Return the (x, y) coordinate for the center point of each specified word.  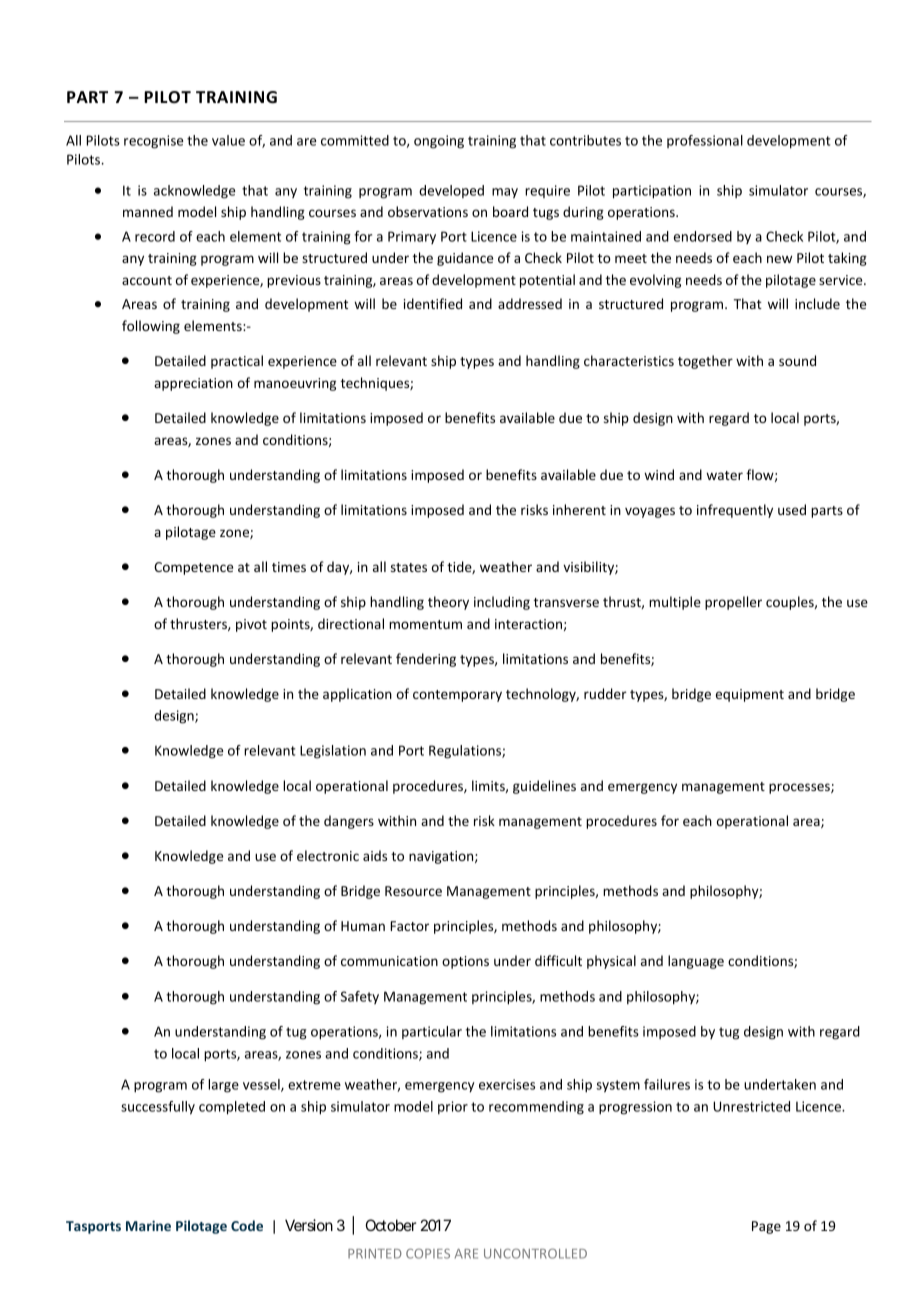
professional (705, 141)
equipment (750, 695)
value (228, 140)
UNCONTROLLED (535, 1253)
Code (247, 1225)
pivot (251, 625)
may (505, 193)
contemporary (457, 696)
